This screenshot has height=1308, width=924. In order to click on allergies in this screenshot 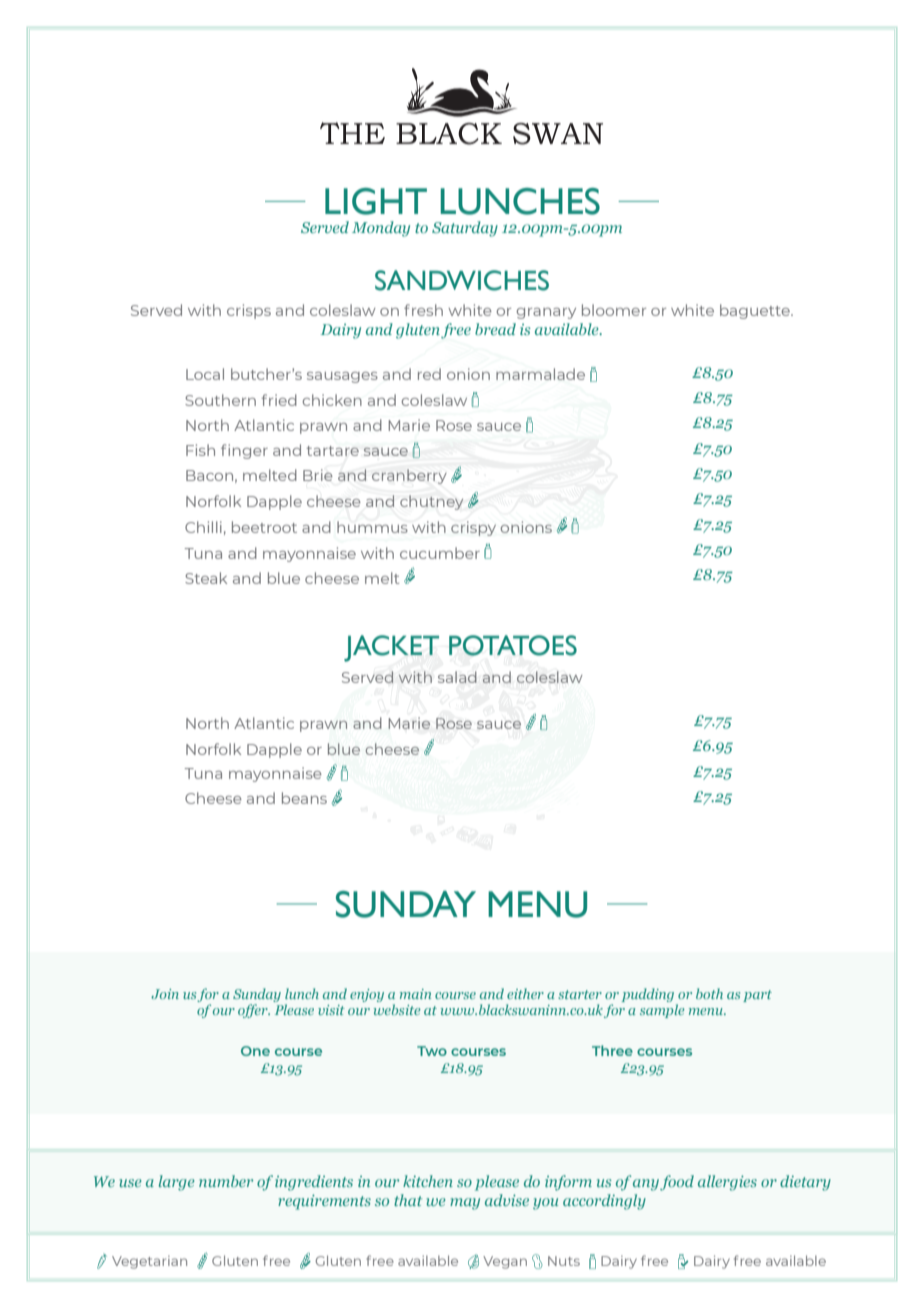, I will do `click(727, 1183)`.
